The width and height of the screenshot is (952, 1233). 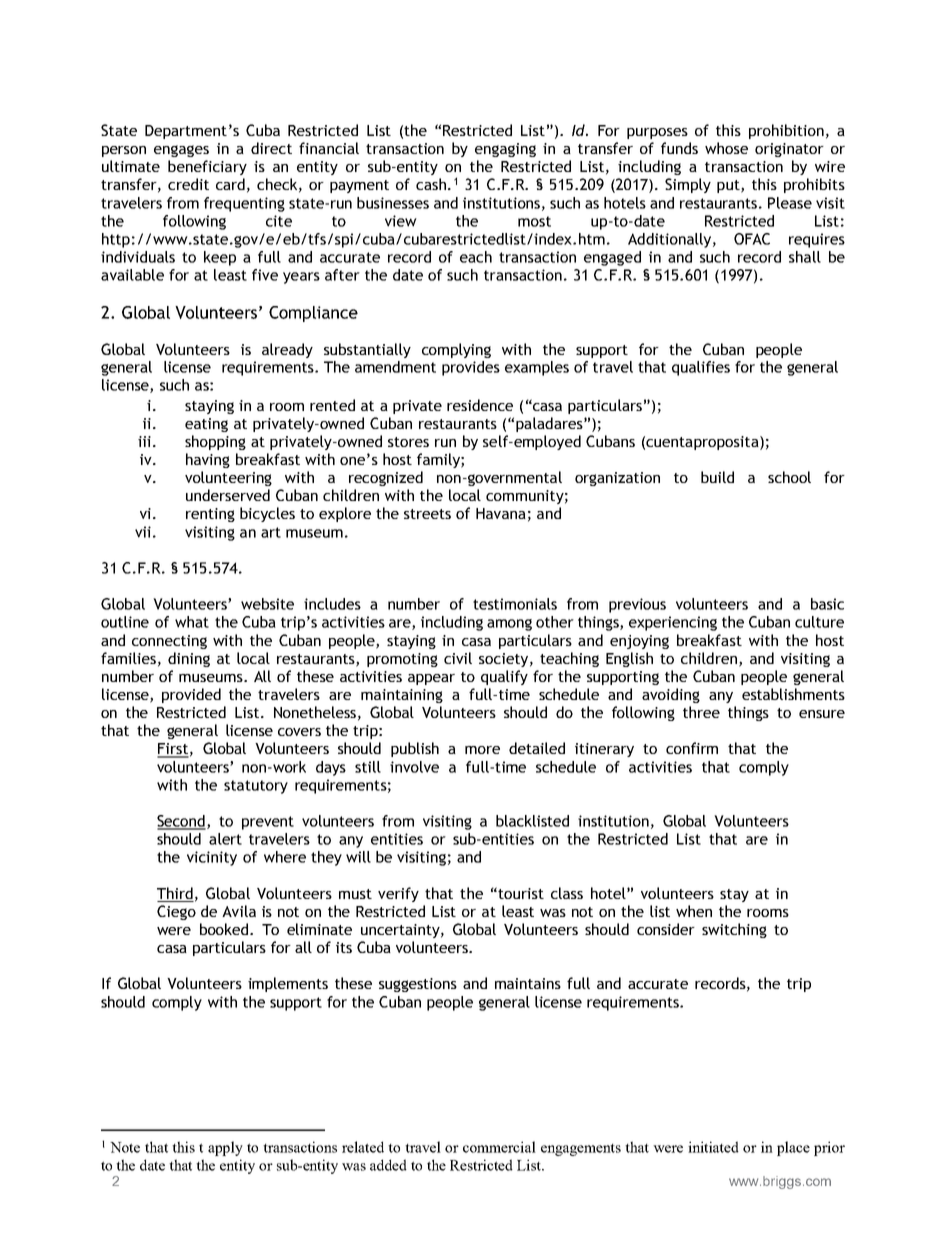 I want to click on beneficiary, so click(x=207, y=167).
